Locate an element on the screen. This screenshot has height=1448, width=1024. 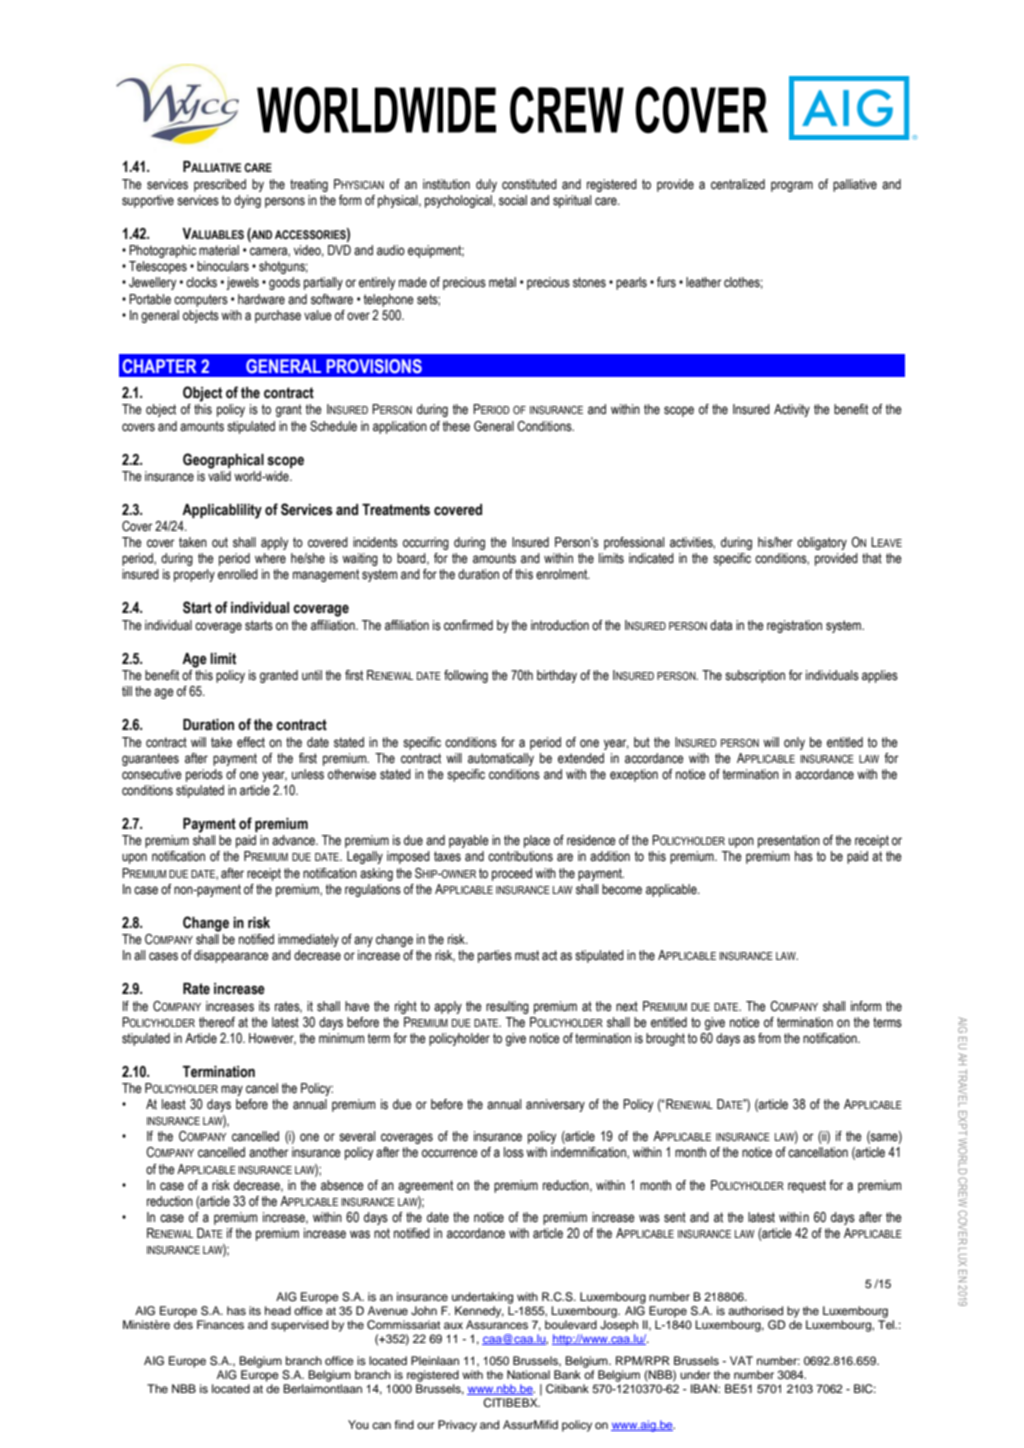
occurring is located at coordinates (426, 543).
